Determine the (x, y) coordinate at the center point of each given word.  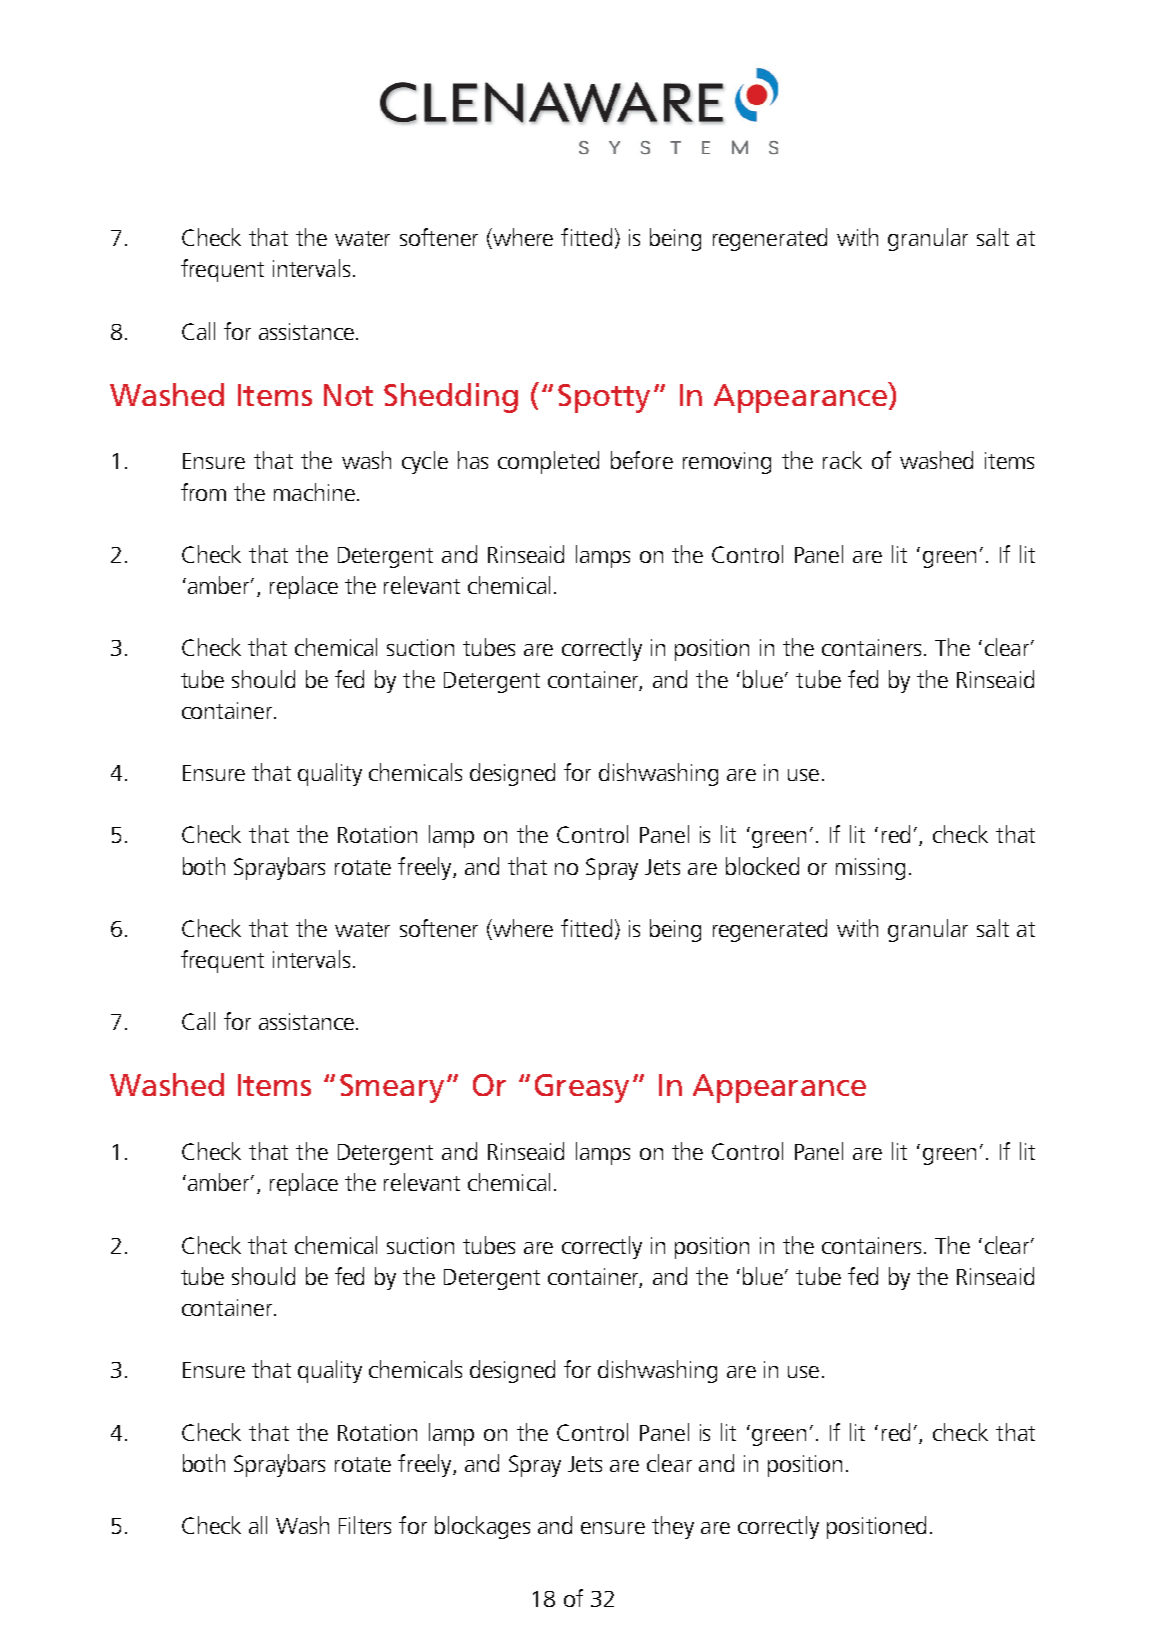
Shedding (451, 398)
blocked (762, 866)
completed (548, 462)
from (203, 492)
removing (727, 463)
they (673, 1527)
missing (870, 869)
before (642, 460)
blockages (482, 1527)
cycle (425, 462)
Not (348, 395)
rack (842, 460)
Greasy (582, 1088)
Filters (365, 1525)
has (473, 460)
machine (314, 492)
